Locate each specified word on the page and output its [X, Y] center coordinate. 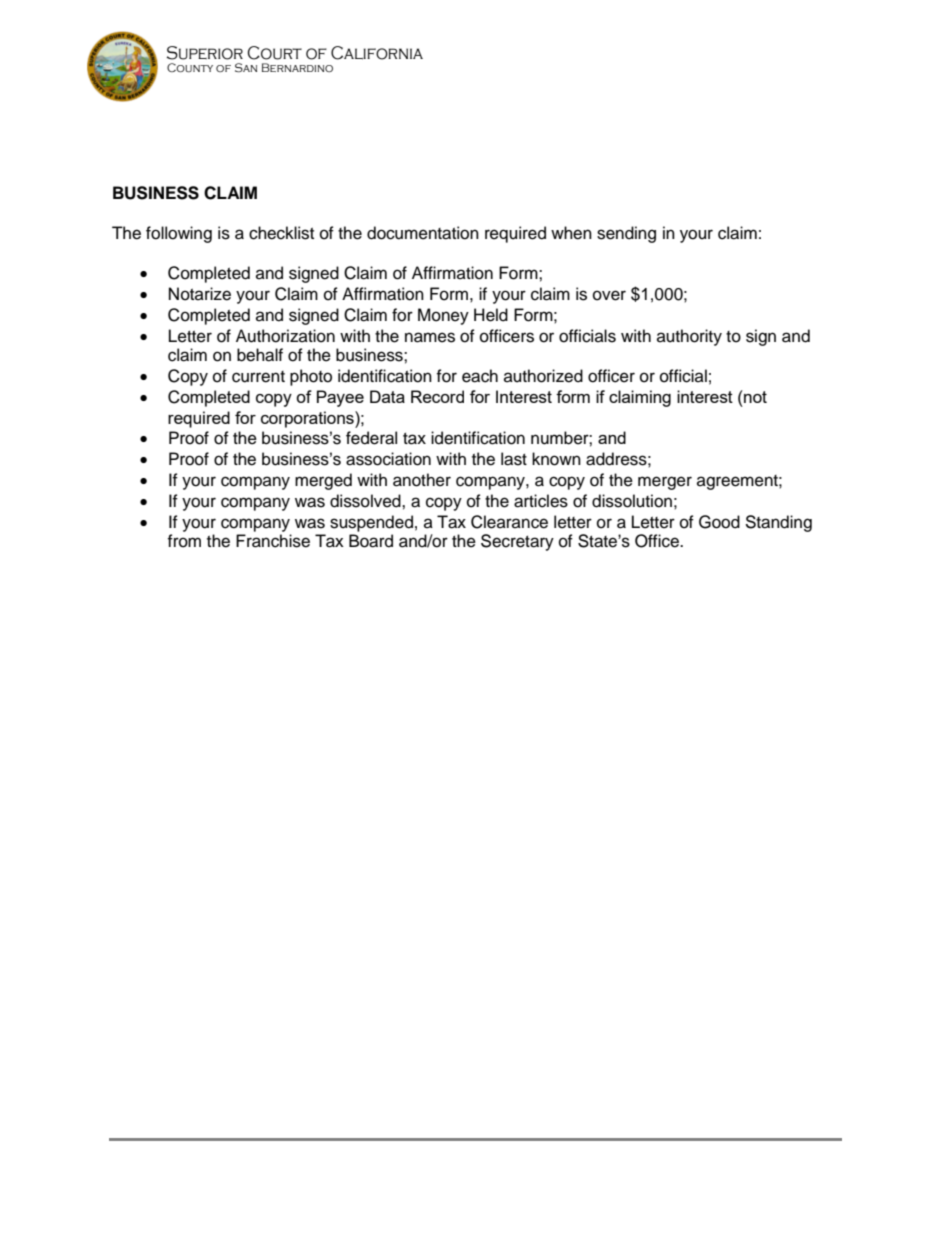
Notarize [200, 294]
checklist [281, 233]
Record [437, 396]
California [377, 53]
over [609, 295]
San [246, 68]
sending [626, 234]
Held [491, 315]
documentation [423, 233]
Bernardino [297, 67]
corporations [308, 419]
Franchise [273, 541]
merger [665, 483]
